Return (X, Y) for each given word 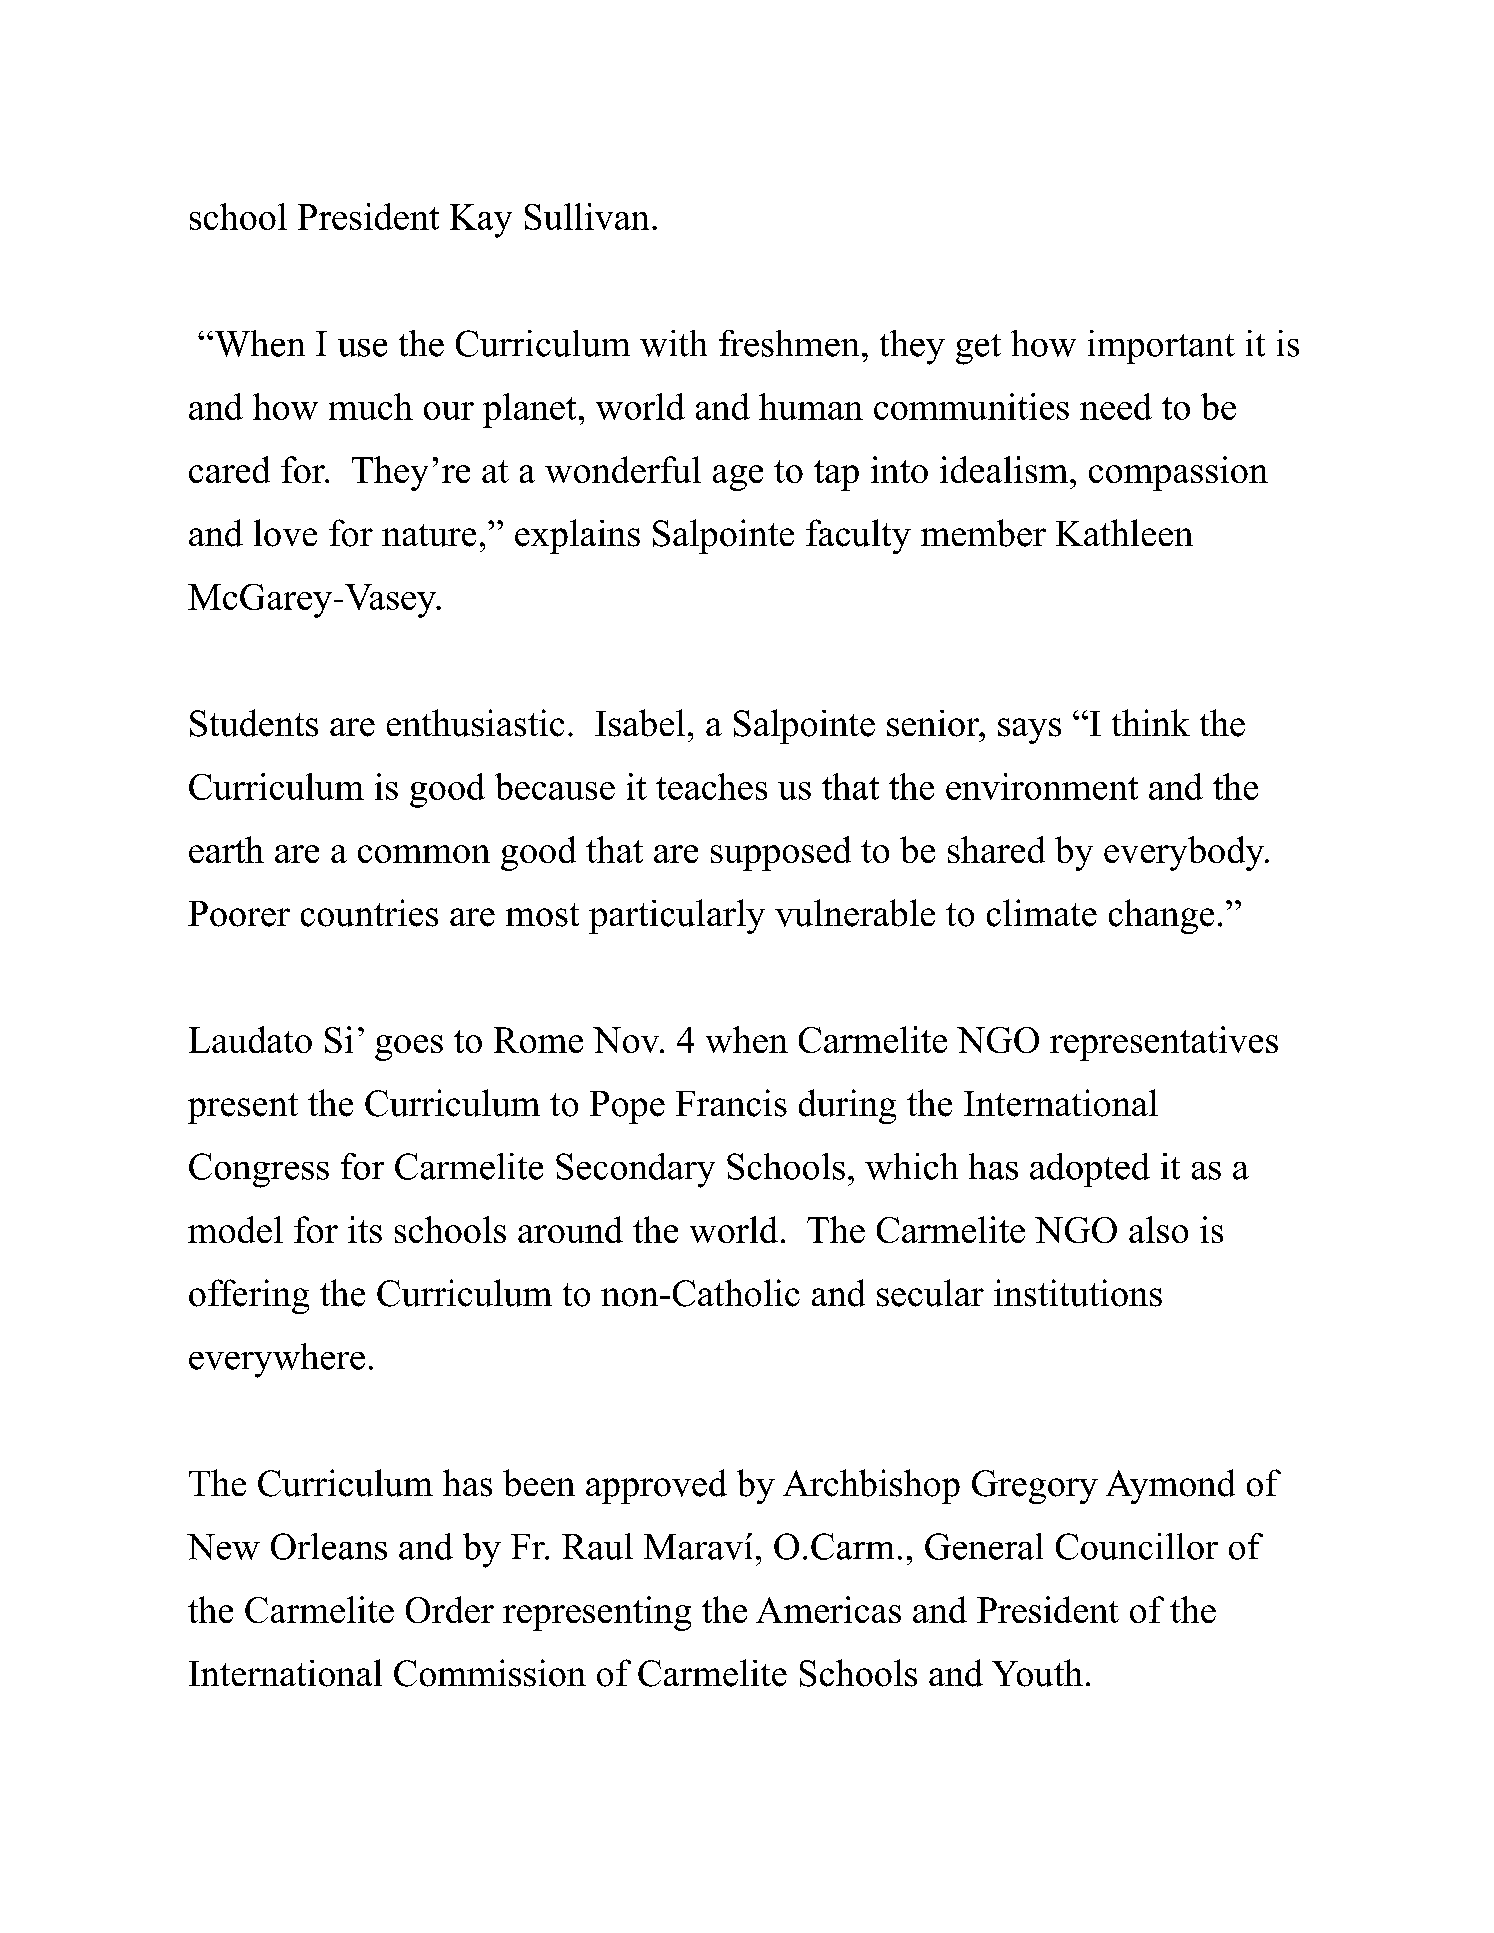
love (285, 533)
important (1161, 347)
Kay (481, 221)
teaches (711, 786)
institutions (1078, 1293)
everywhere (277, 1360)
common (424, 854)
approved (656, 1486)
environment (1042, 786)
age (738, 478)
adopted (1090, 1170)
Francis (731, 1103)
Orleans (329, 1546)
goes (409, 1048)
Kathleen (1124, 532)
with (673, 343)
